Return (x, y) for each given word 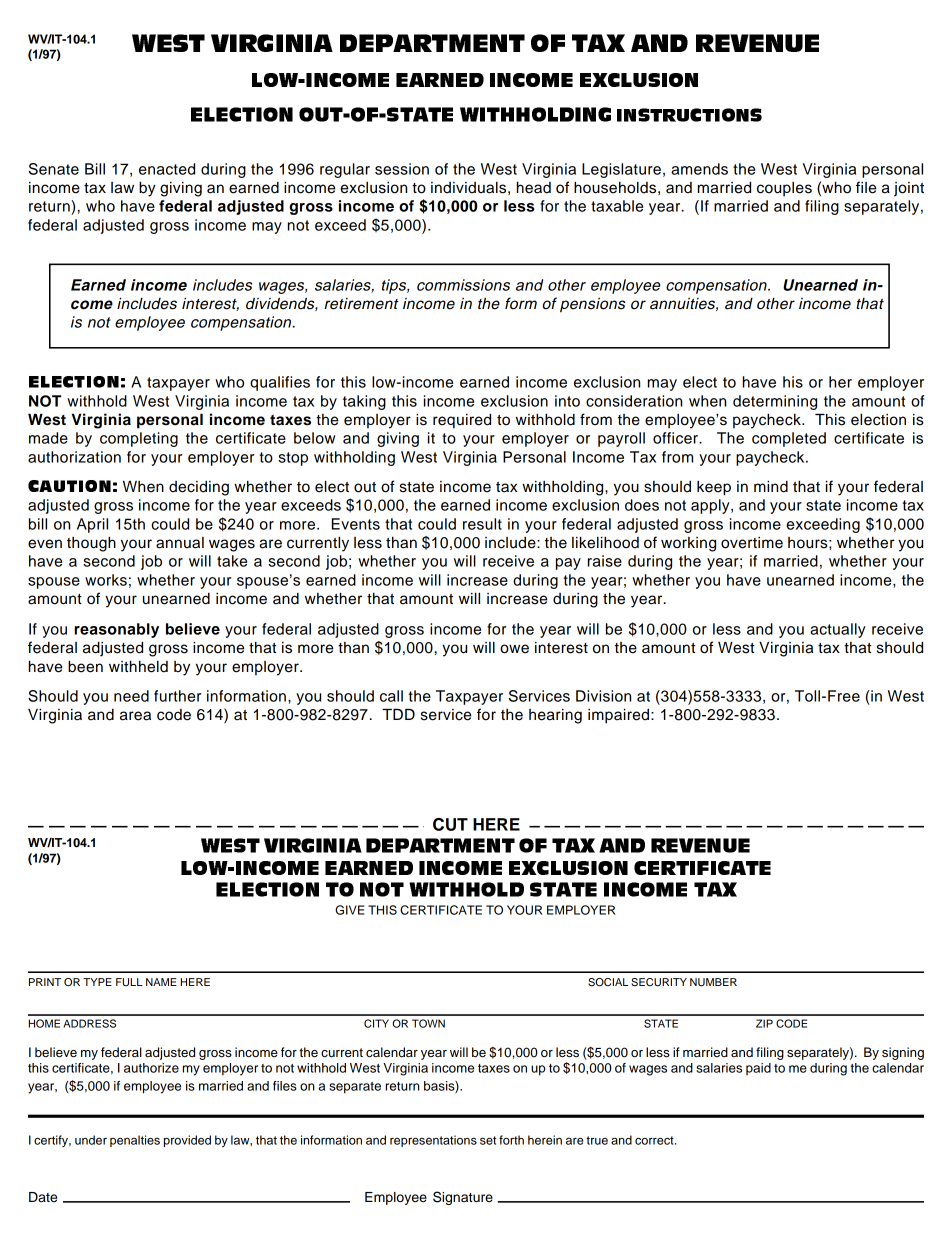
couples (784, 189)
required (462, 421)
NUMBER (713, 982)
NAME (161, 982)
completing (139, 439)
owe (514, 649)
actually (838, 630)
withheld (138, 666)
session (402, 169)
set (488, 1140)
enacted (167, 169)
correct (655, 1140)
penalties (135, 1141)
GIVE (349, 910)
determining (775, 402)
